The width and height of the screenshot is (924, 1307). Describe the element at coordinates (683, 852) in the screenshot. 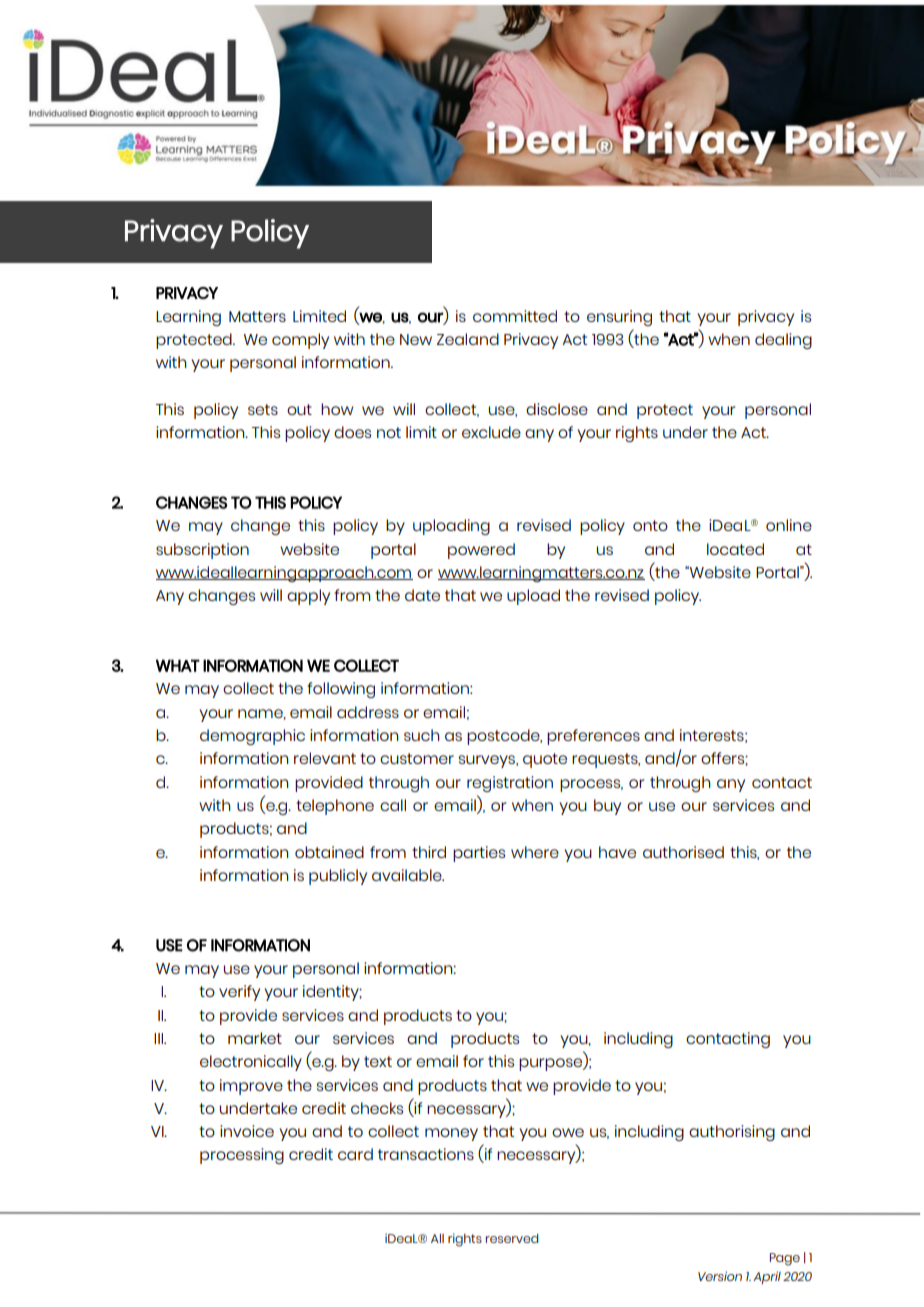

I see `authorised` at that location.
